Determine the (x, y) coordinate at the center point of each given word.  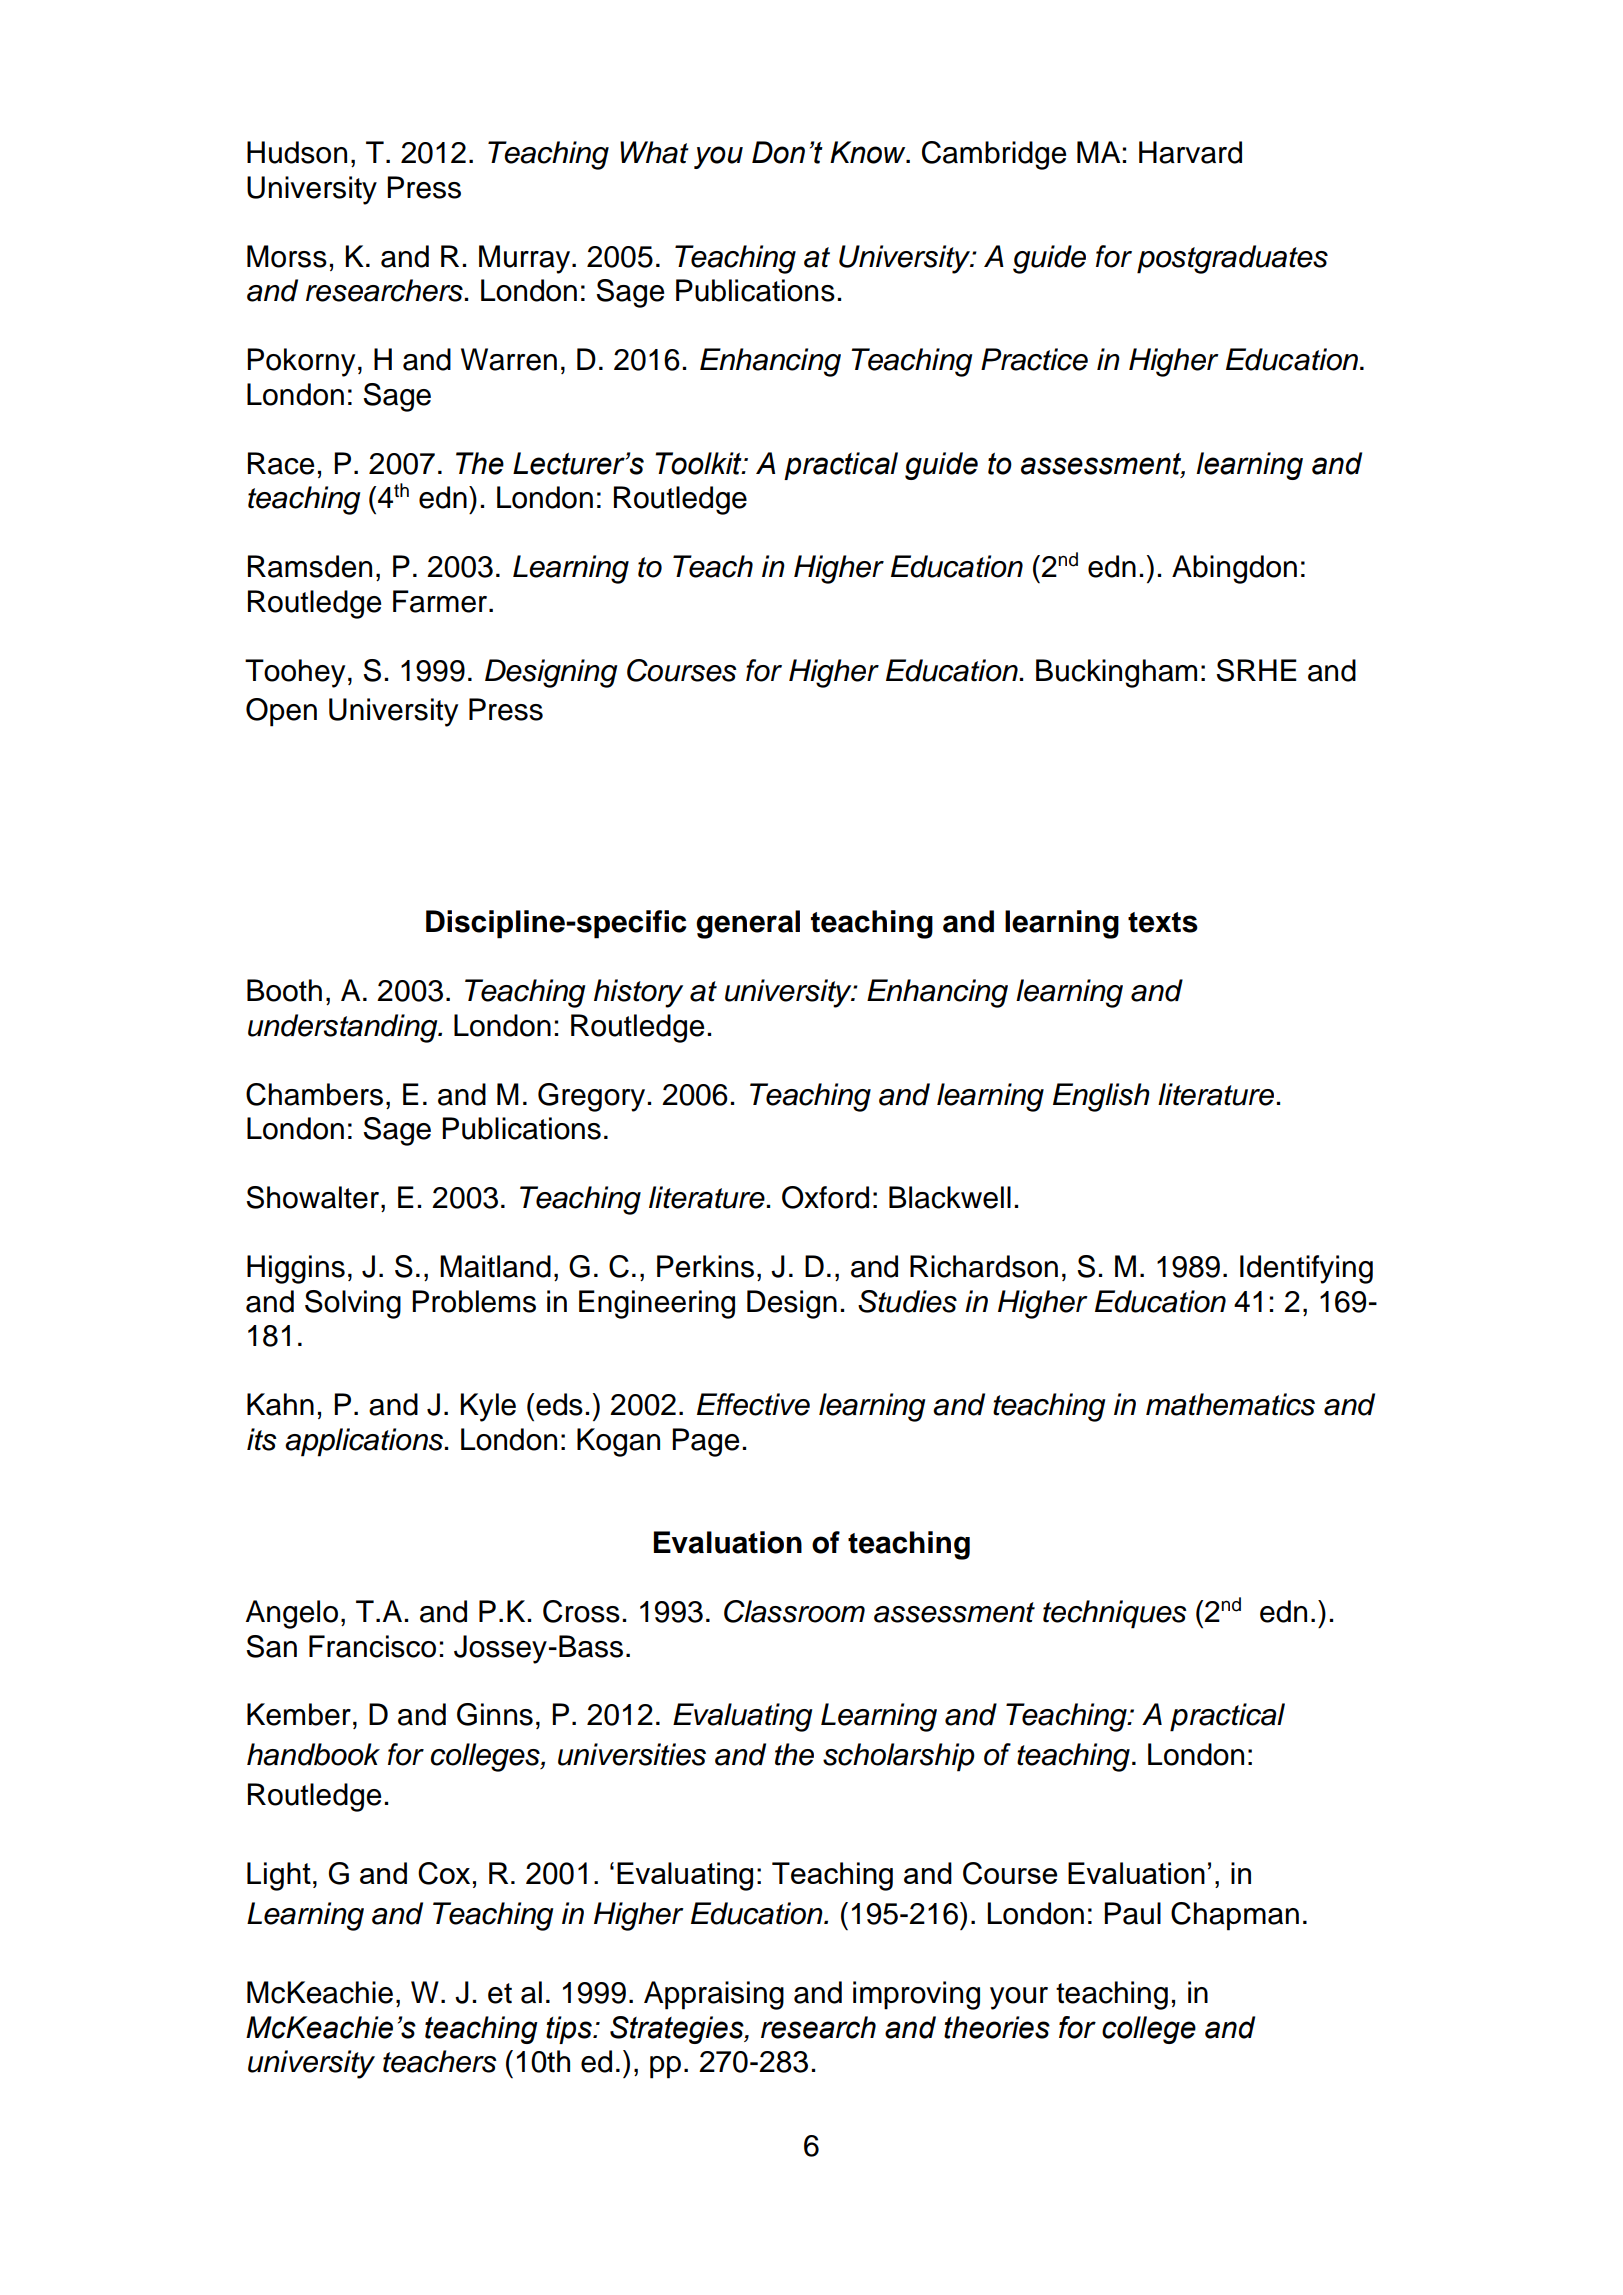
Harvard (1190, 152)
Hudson (297, 152)
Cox (444, 1873)
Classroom (794, 1611)
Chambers (314, 1094)
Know (869, 152)
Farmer (441, 601)
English (1101, 1097)
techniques (1115, 1614)
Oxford (825, 1197)
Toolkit (699, 463)
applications (364, 1442)
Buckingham (1116, 673)
